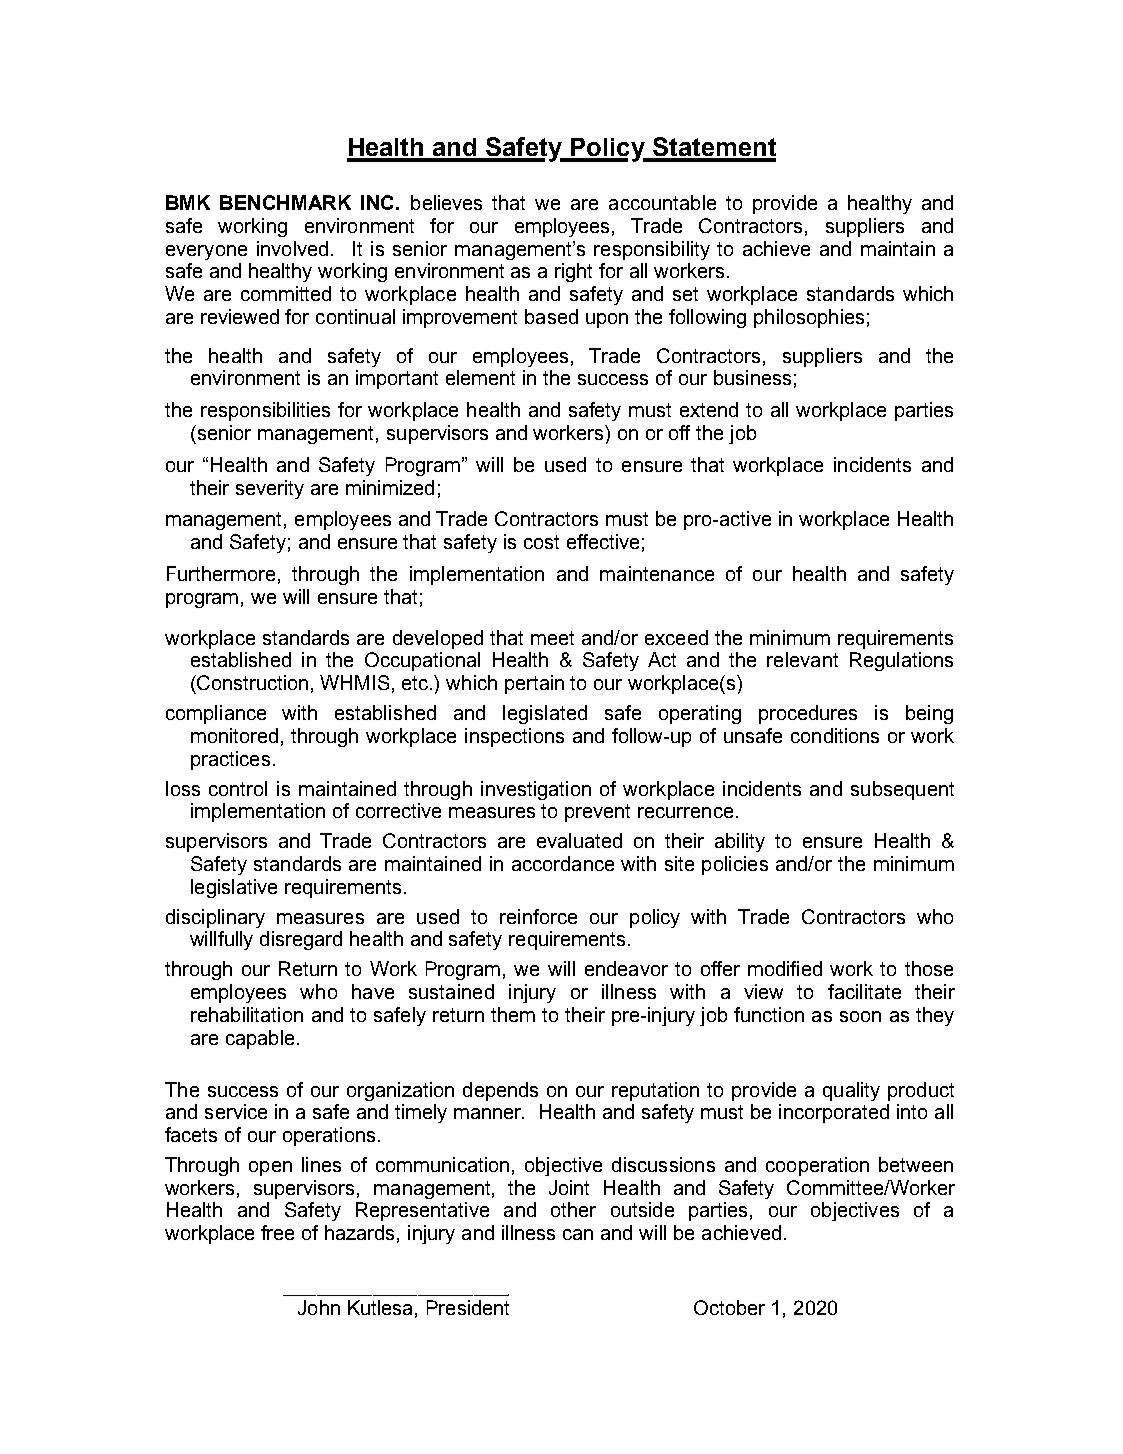  What do you see at coordinates (230, 760) in the page?
I see `practices` at bounding box center [230, 760].
